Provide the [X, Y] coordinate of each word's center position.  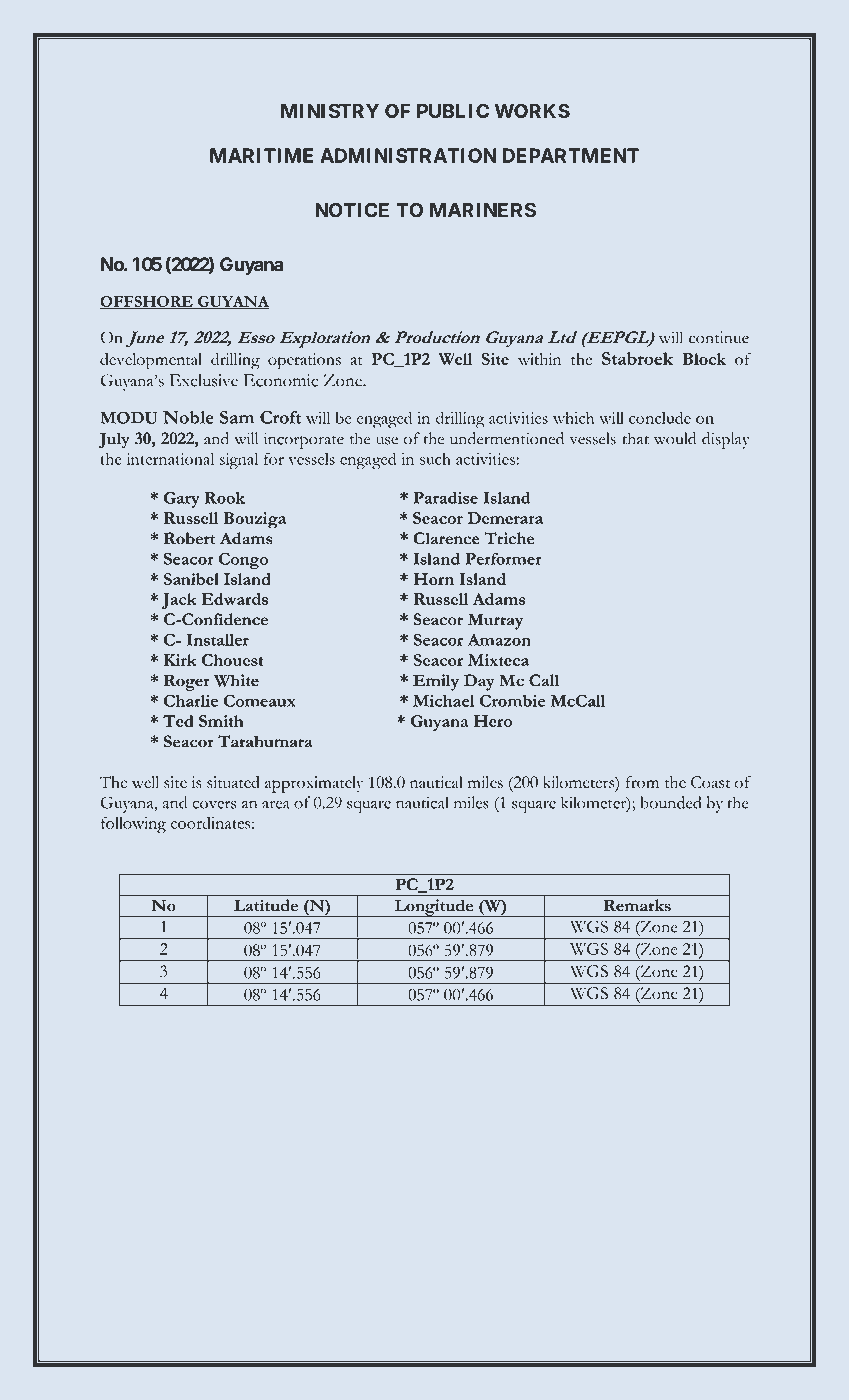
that [636, 438]
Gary [182, 499]
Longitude [434, 908]
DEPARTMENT [571, 155]
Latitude [266, 905]
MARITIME [261, 155]
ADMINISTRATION [408, 155]
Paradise [445, 498]
